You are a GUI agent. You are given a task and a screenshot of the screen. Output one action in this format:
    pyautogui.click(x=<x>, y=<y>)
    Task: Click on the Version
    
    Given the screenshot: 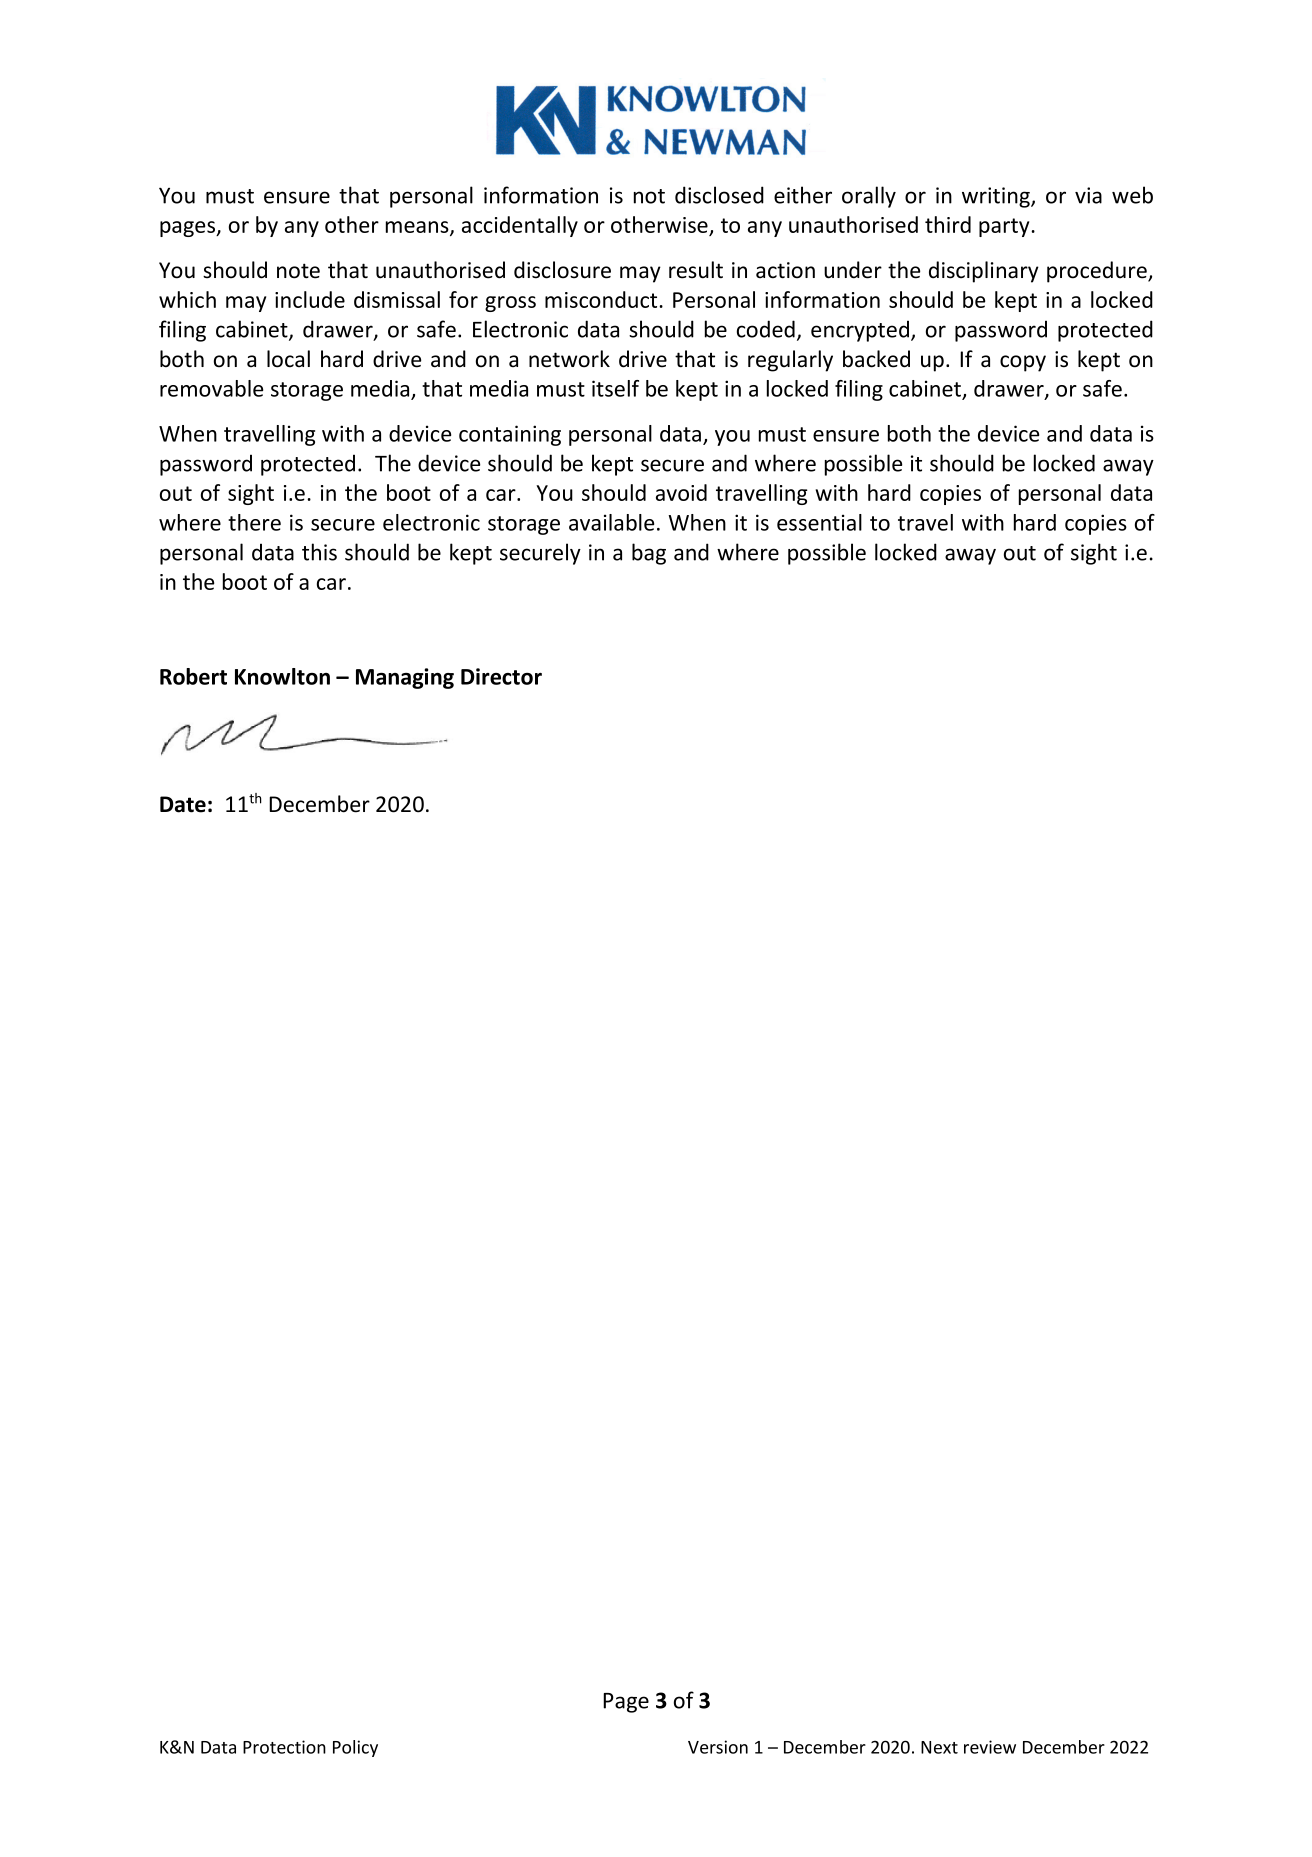 What is the action you would take?
    pyautogui.click(x=718, y=1747)
